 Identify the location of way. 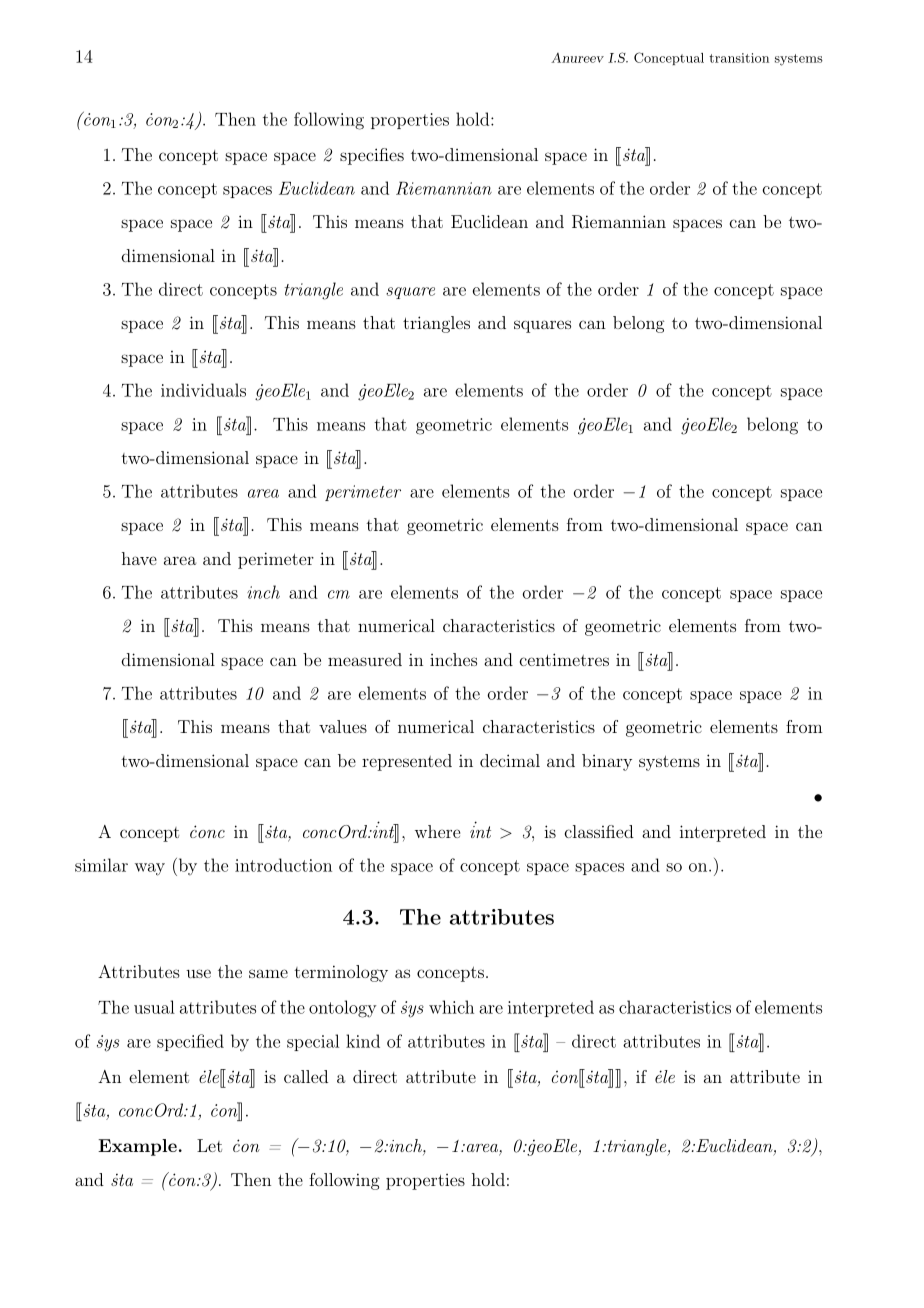
(150, 869).
